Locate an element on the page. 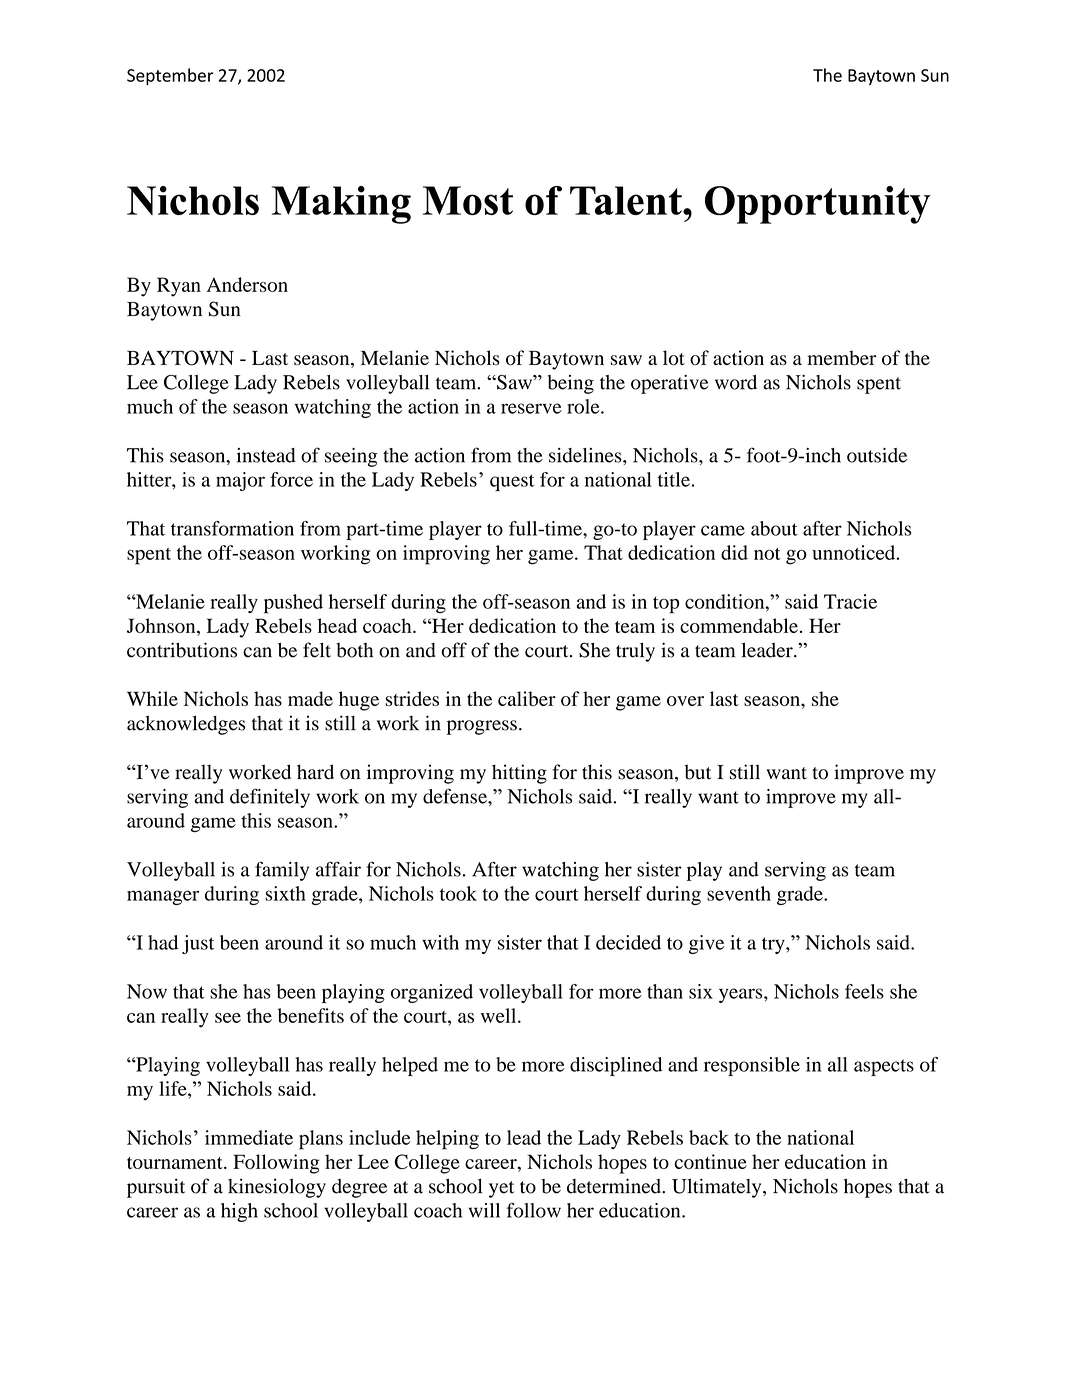 The width and height of the page is (1076, 1392). well is located at coordinates (500, 1015).
